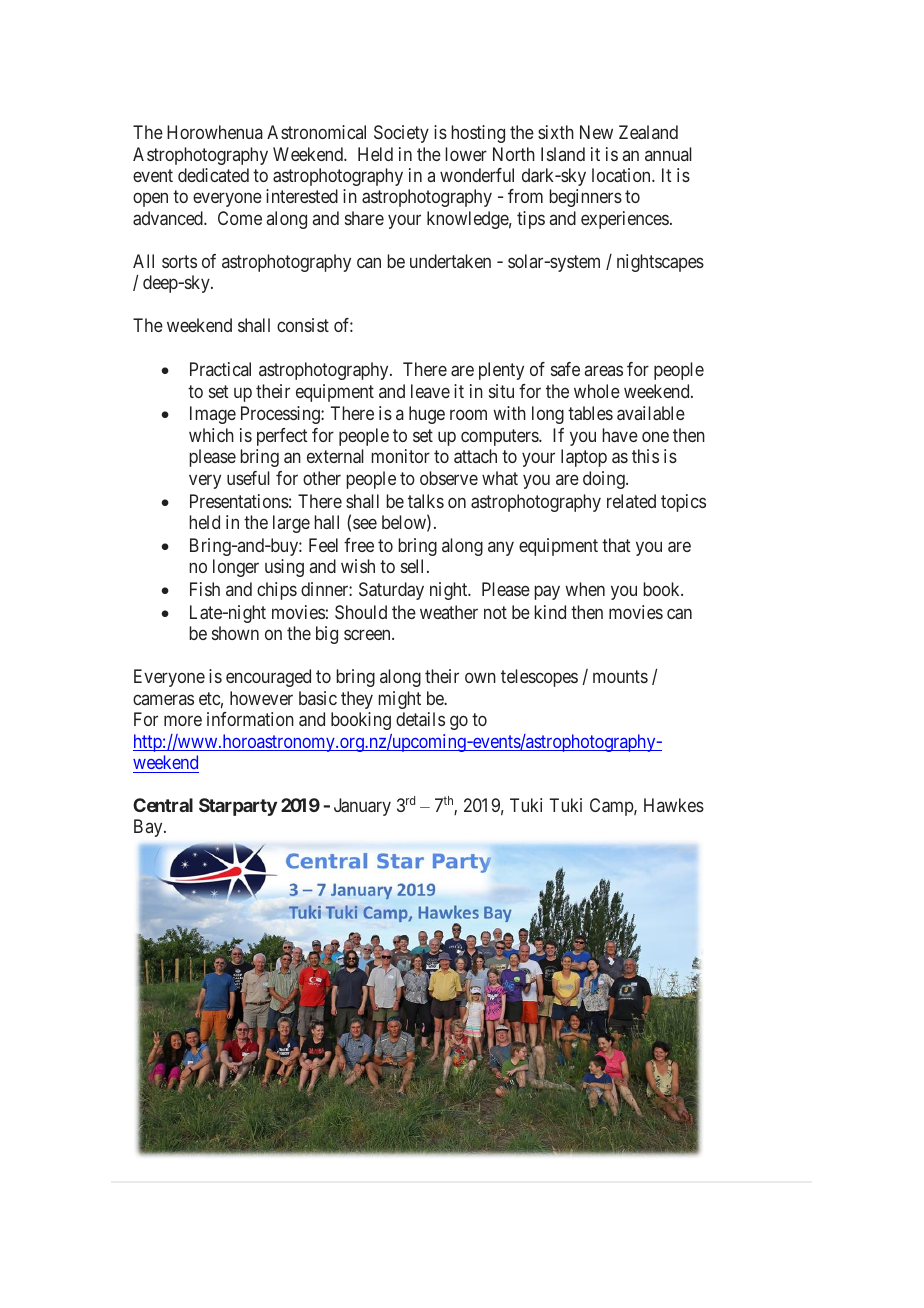 The width and height of the screenshot is (924, 1308). Describe the element at coordinates (612, 807) in the screenshot. I see `Camp` at that location.
